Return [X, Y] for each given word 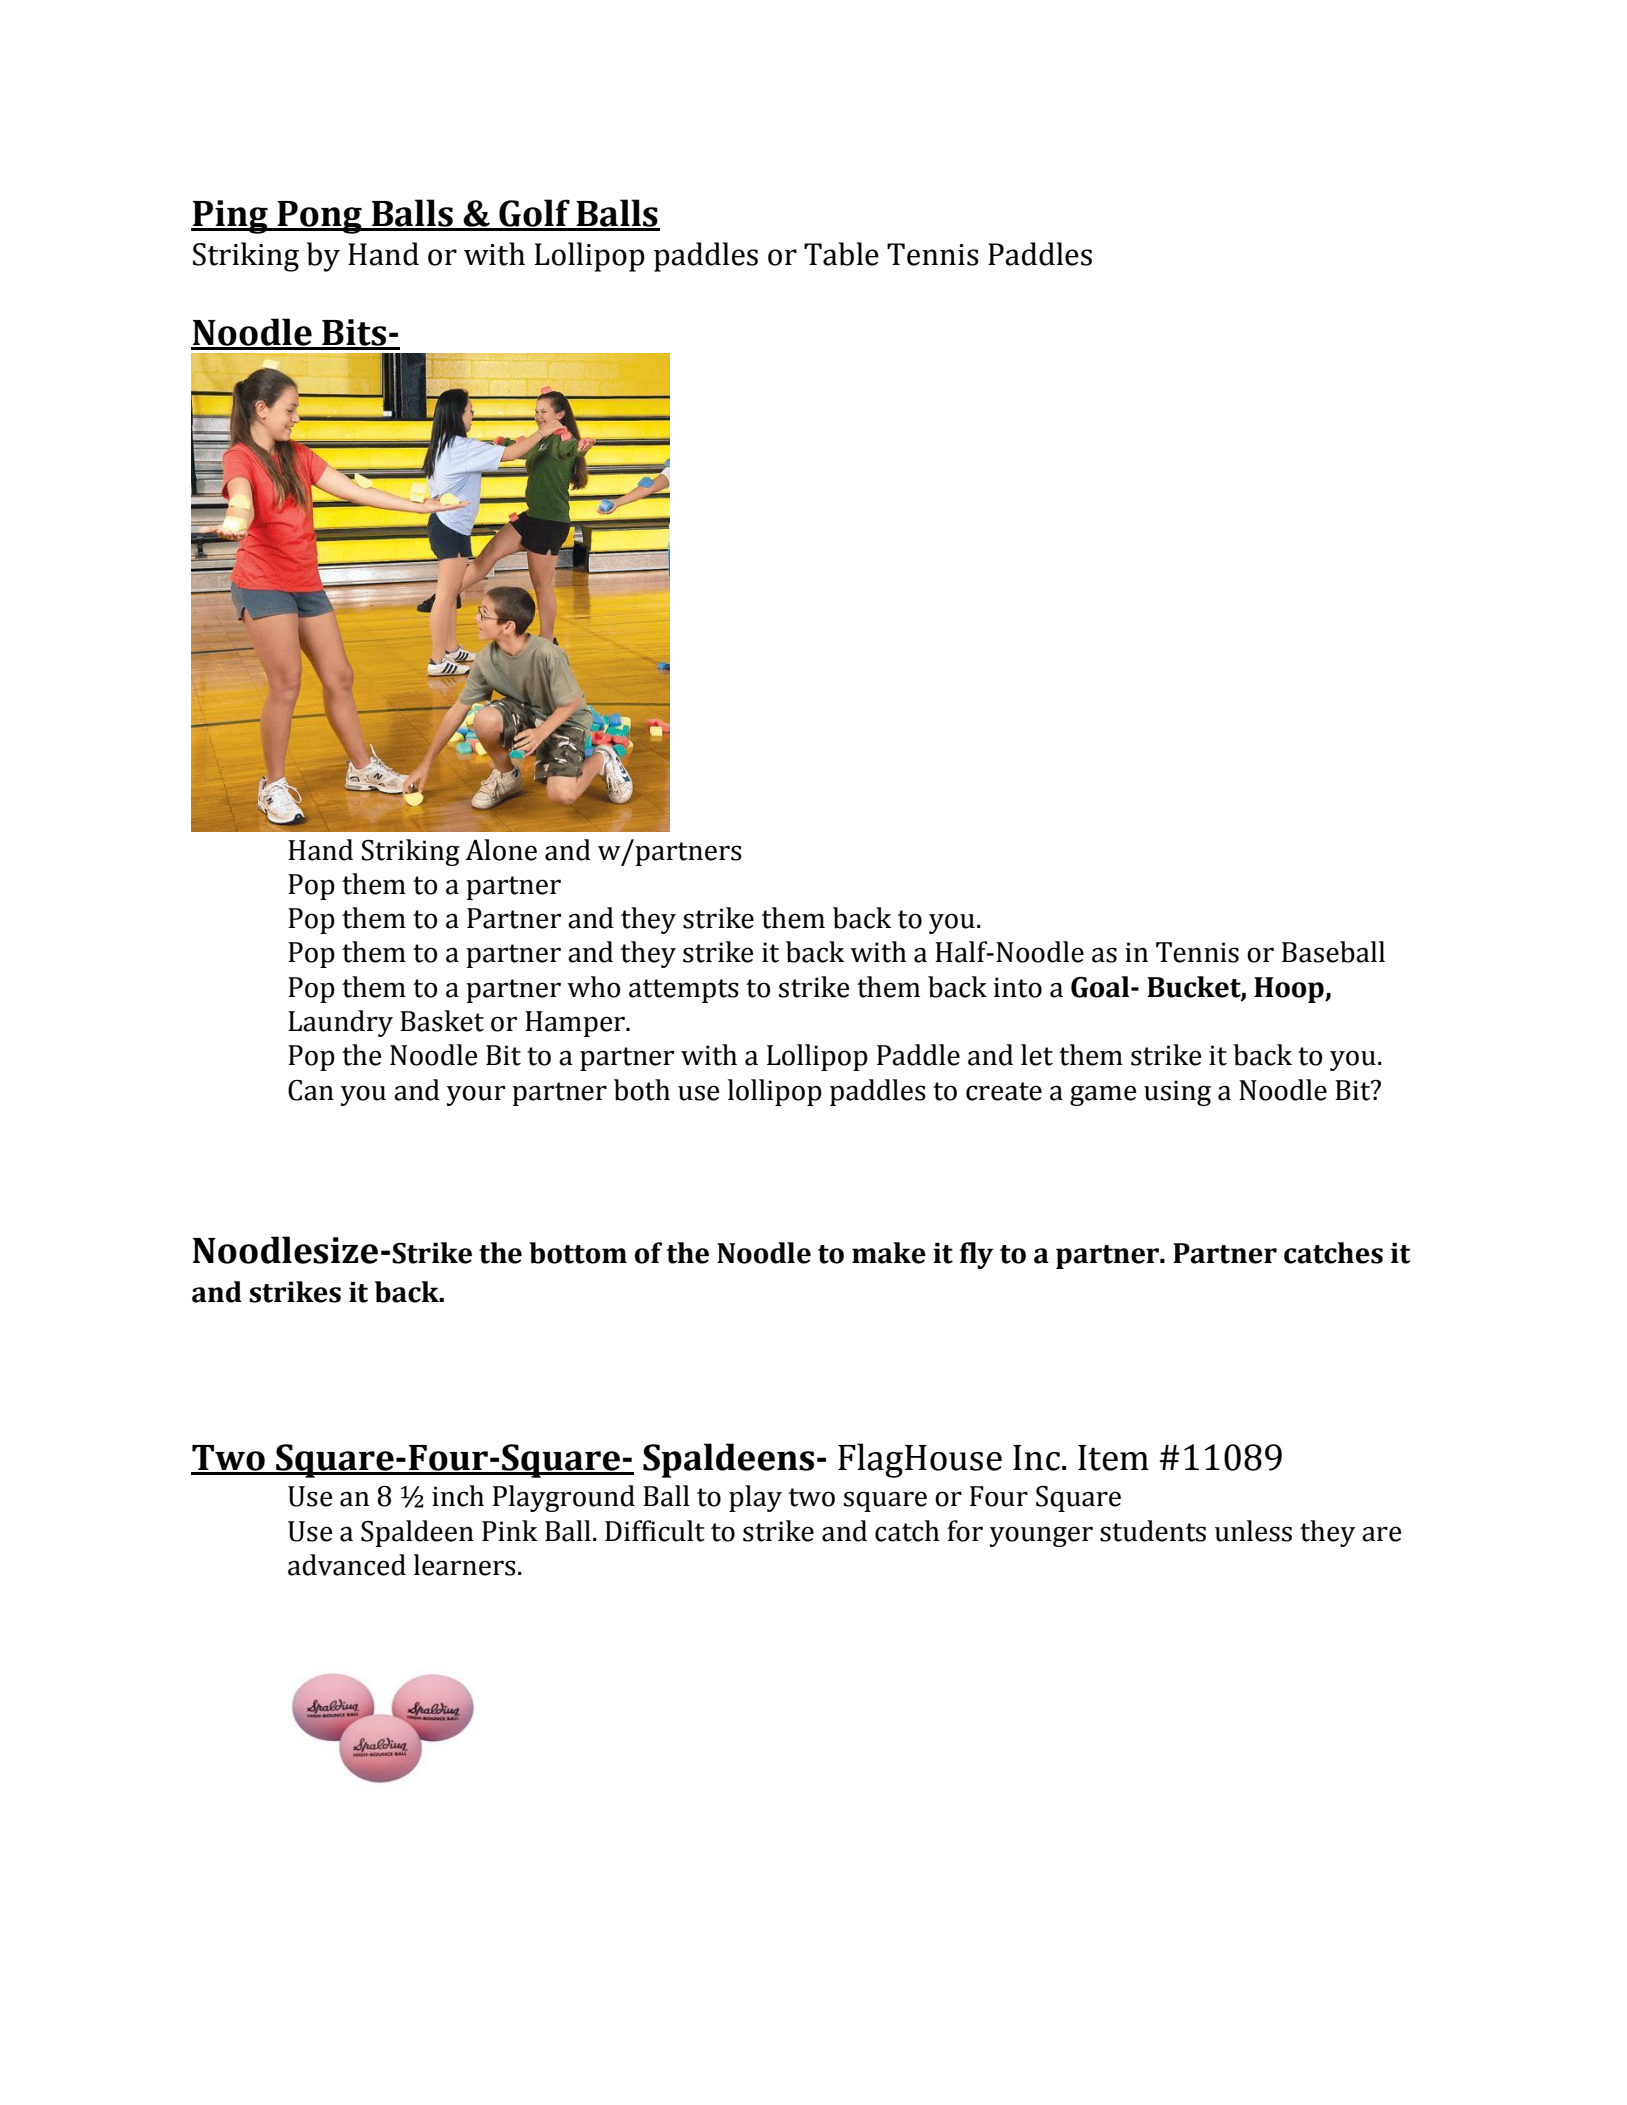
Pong [320, 217]
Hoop [1290, 990]
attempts [684, 991]
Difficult [655, 1531]
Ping [230, 217]
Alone [501, 850]
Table [841, 254]
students [1153, 1531]
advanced [347, 1565]
